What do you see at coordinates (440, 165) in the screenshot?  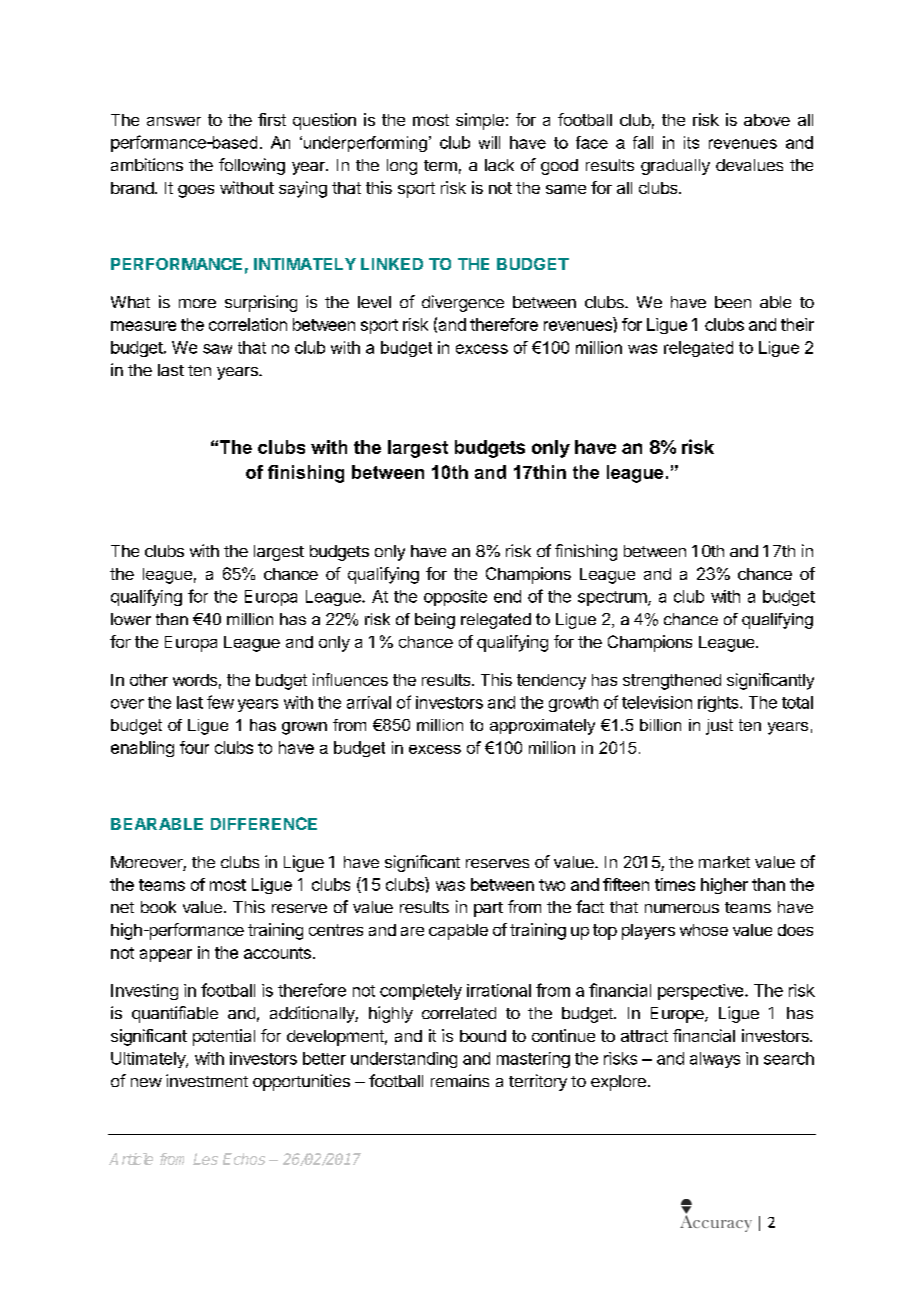 I see `term` at bounding box center [440, 165].
